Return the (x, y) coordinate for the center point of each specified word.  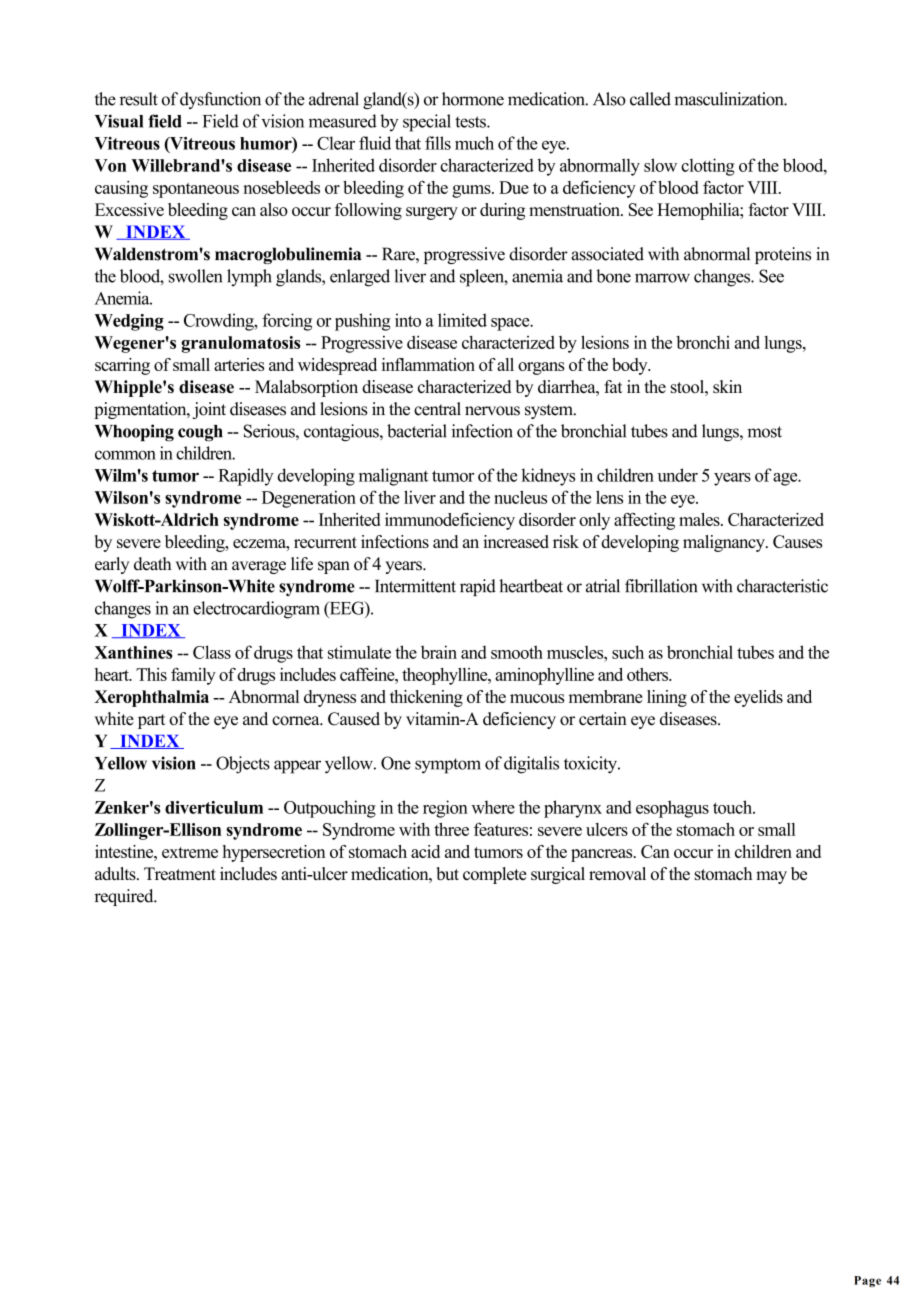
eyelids (758, 698)
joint (209, 410)
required (125, 897)
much (474, 143)
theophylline (446, 676)
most (764, 432)
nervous (492, 411)
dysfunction (220, 100)
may (771, 877)
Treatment (180, 873)
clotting (708, 167)
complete (495, 875)
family (193, 676)
